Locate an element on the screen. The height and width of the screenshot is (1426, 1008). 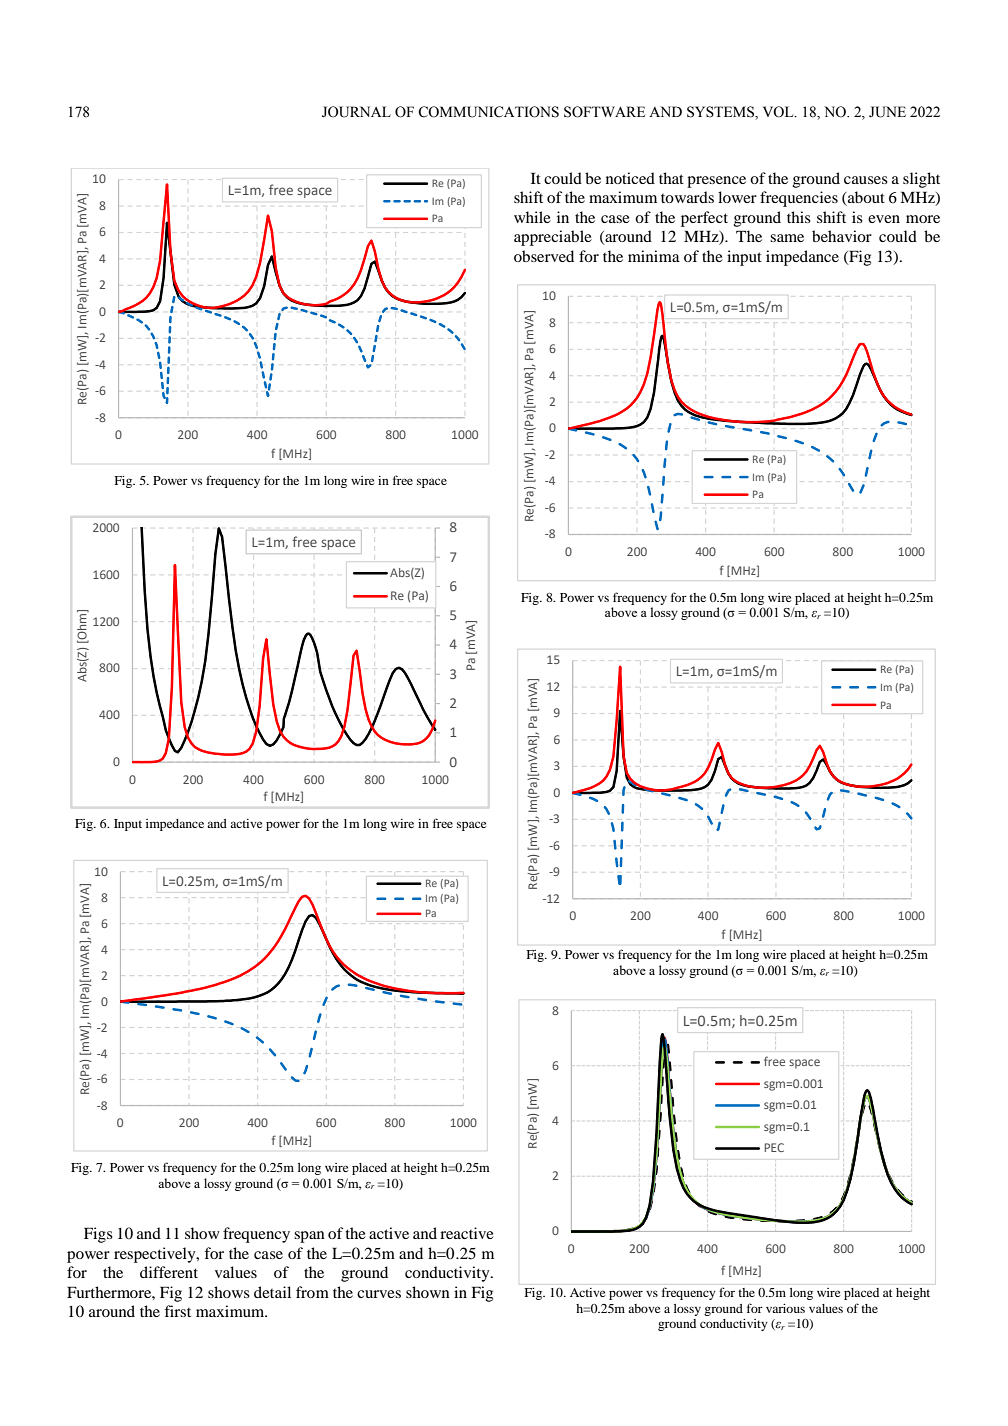
behavior is located at coordinates (842, 236).
